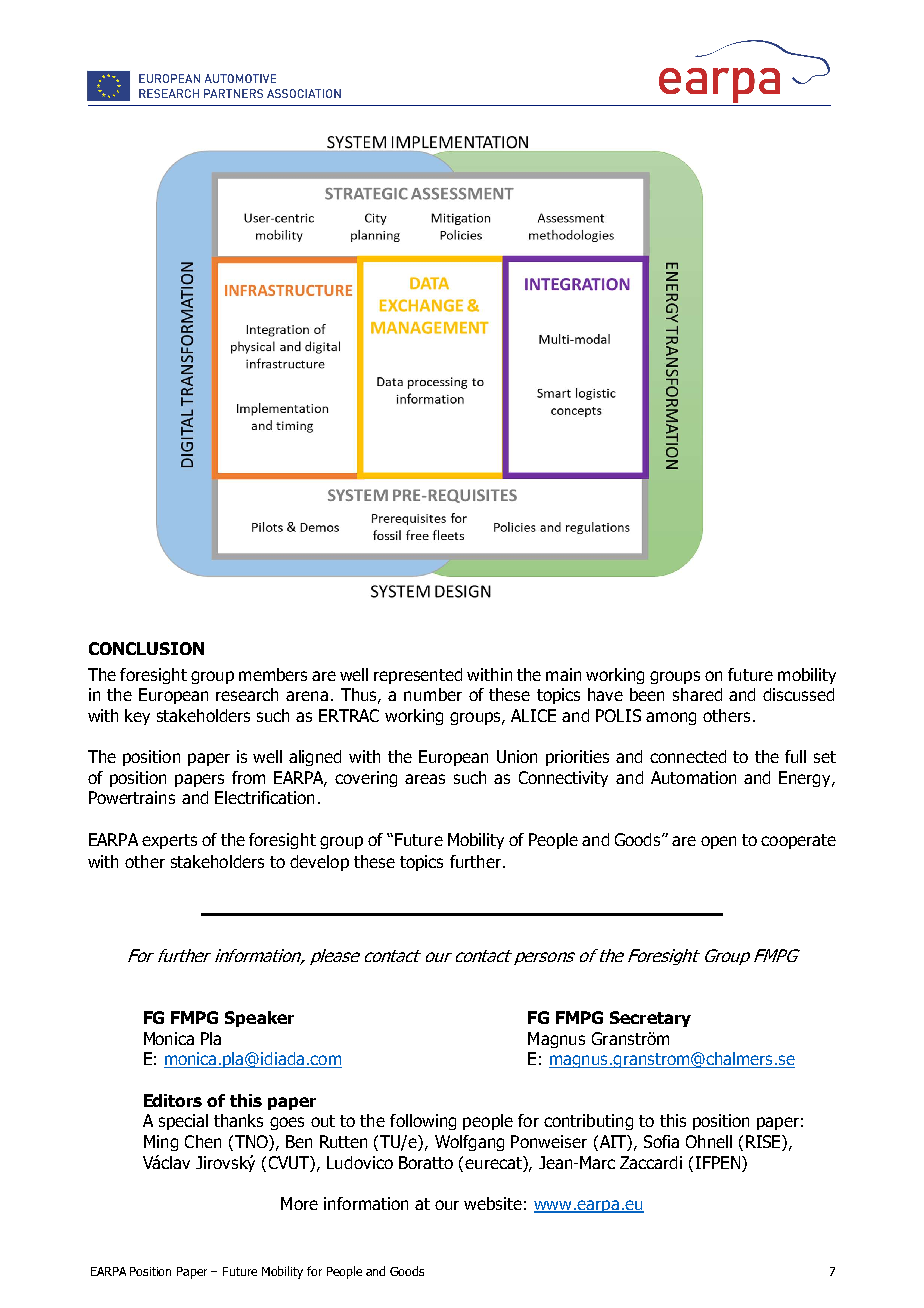 This screenshot has height=1308, width=924. I want to click on Wolfgang, so click(469, 1143).
